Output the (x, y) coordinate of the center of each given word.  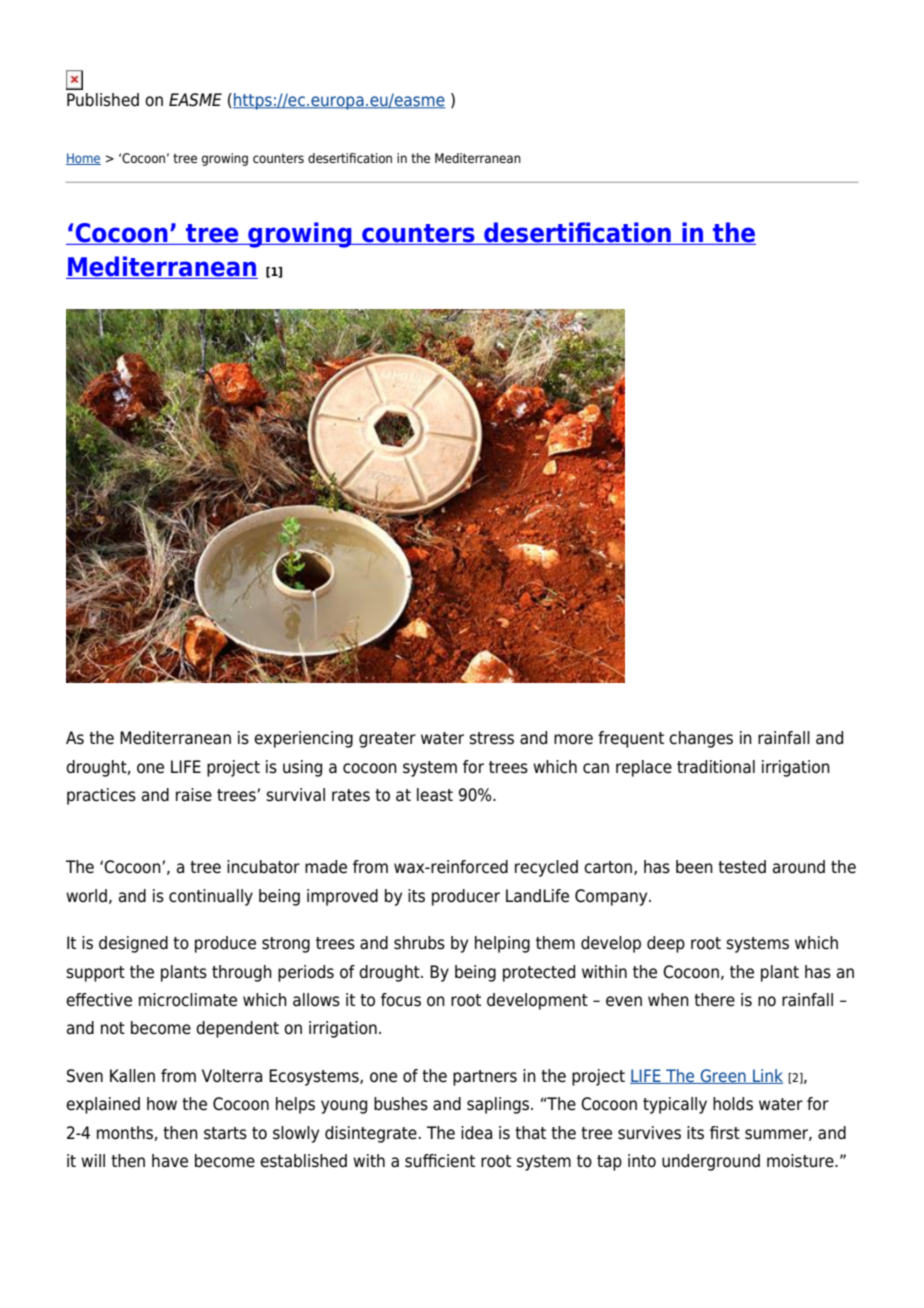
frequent (631, 739)
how (162, 1104)
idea (476, 1133)
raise (194, 795)
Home (83, 159)
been (694, 867)
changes (701, 739)
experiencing (303, 739)
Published (103, 100)
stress (491, 738)
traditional (716, 767)
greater (387, 740)
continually (211, 897)
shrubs (419, 943)
